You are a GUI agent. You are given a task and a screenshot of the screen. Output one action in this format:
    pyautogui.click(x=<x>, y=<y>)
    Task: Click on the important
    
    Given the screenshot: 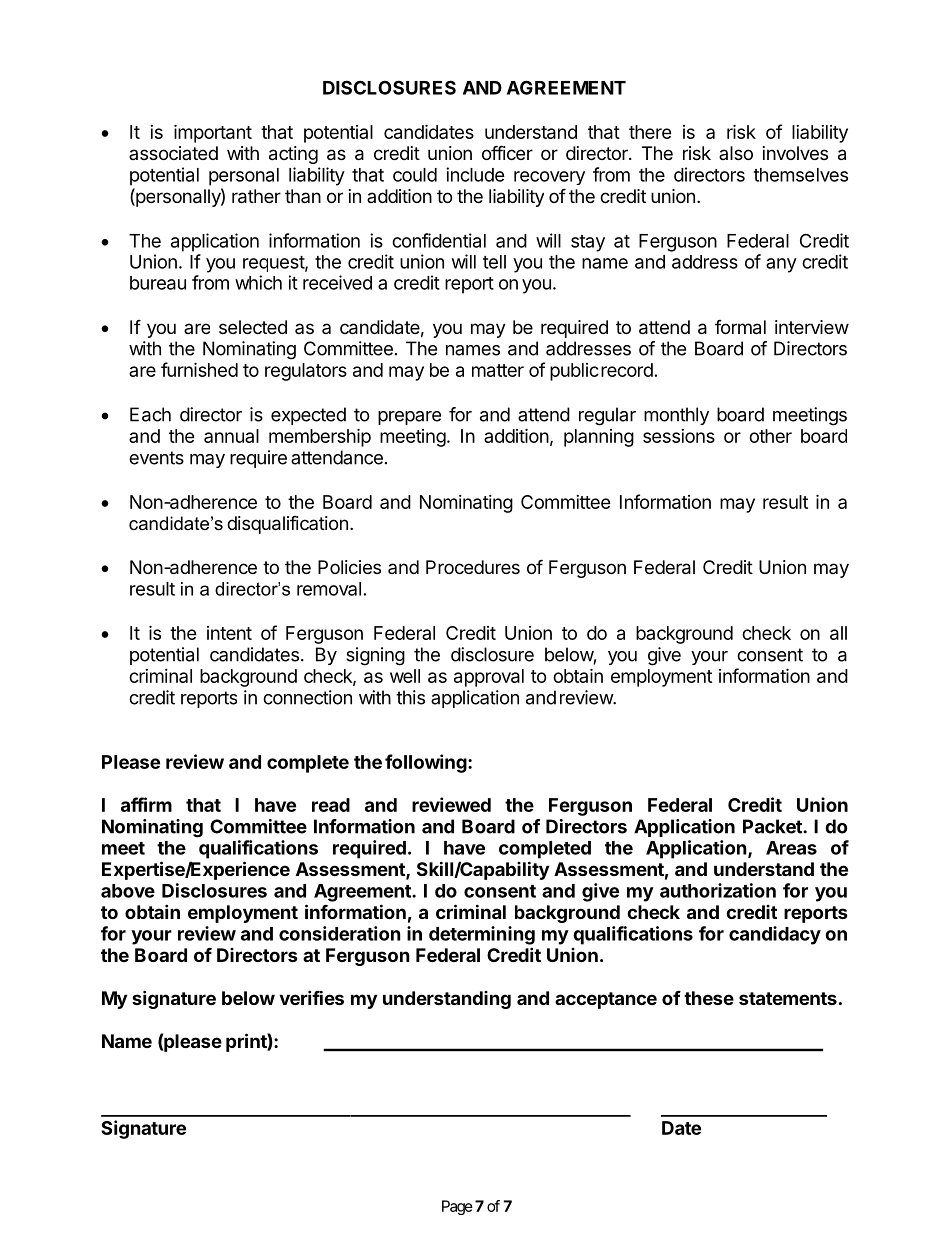 What is the action you would take?
    pyautogui.click(x=213, y=133)
